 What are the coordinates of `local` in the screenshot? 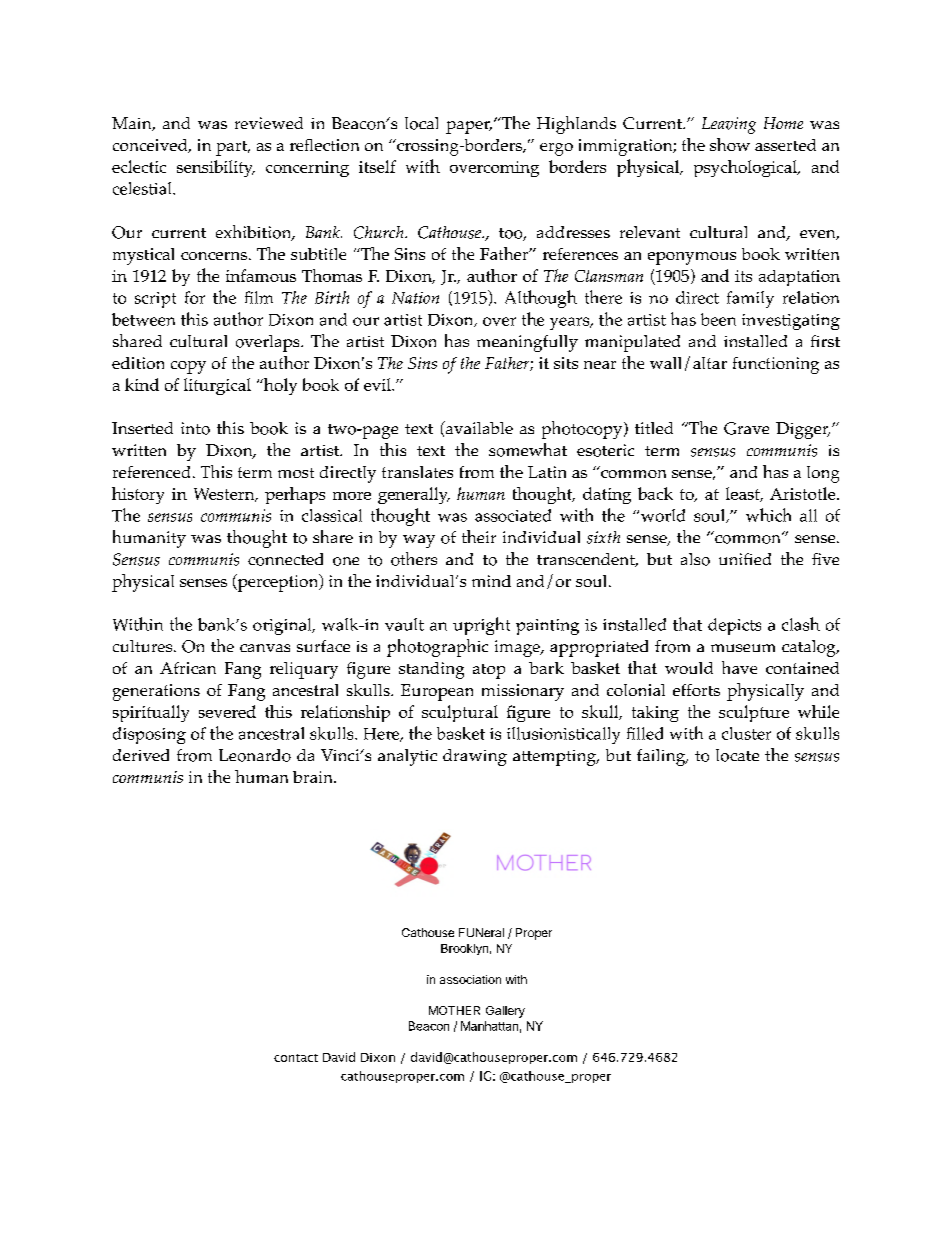 It's located at (421, 123).
